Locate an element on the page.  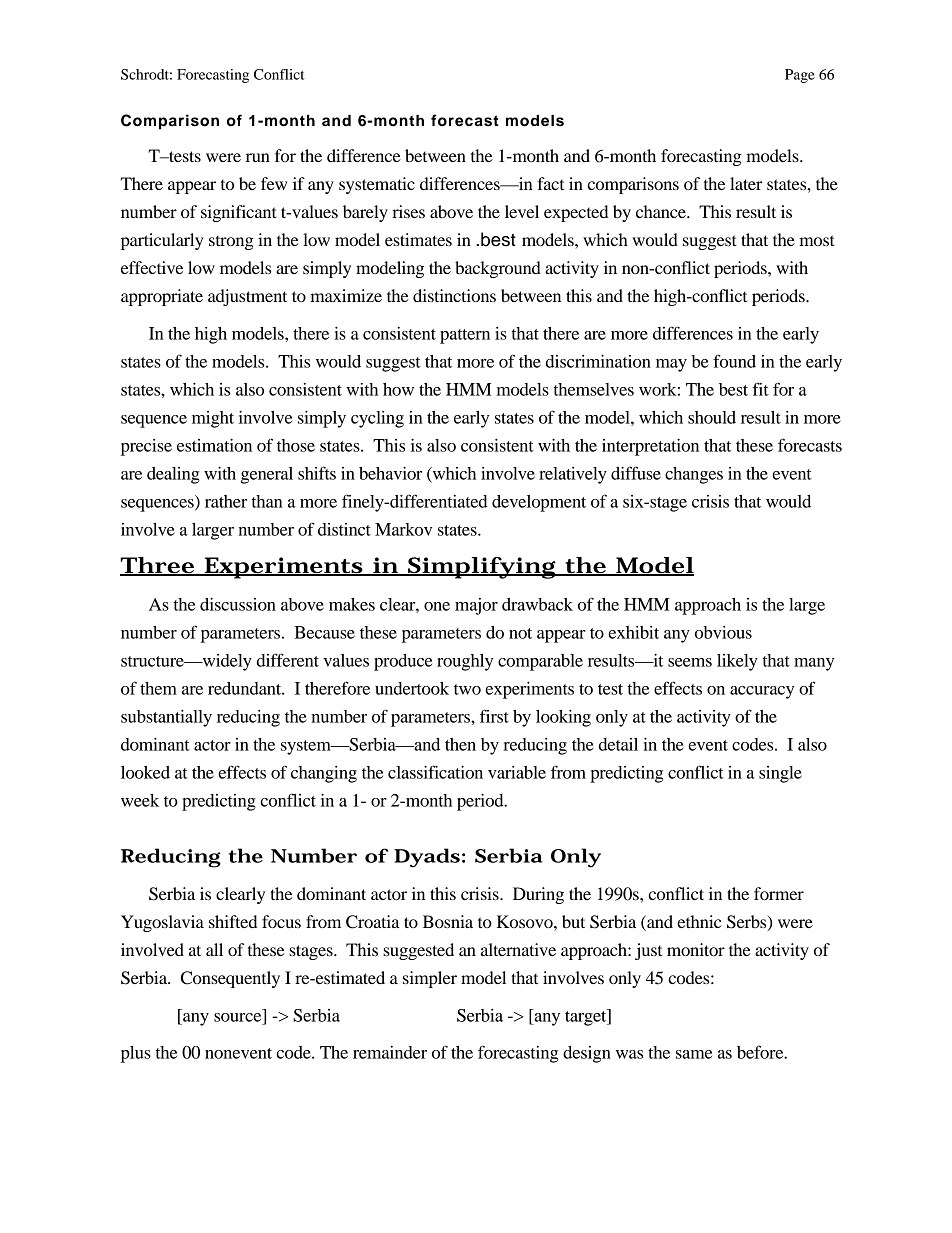
obvious is located at coordinates (723, 632).
